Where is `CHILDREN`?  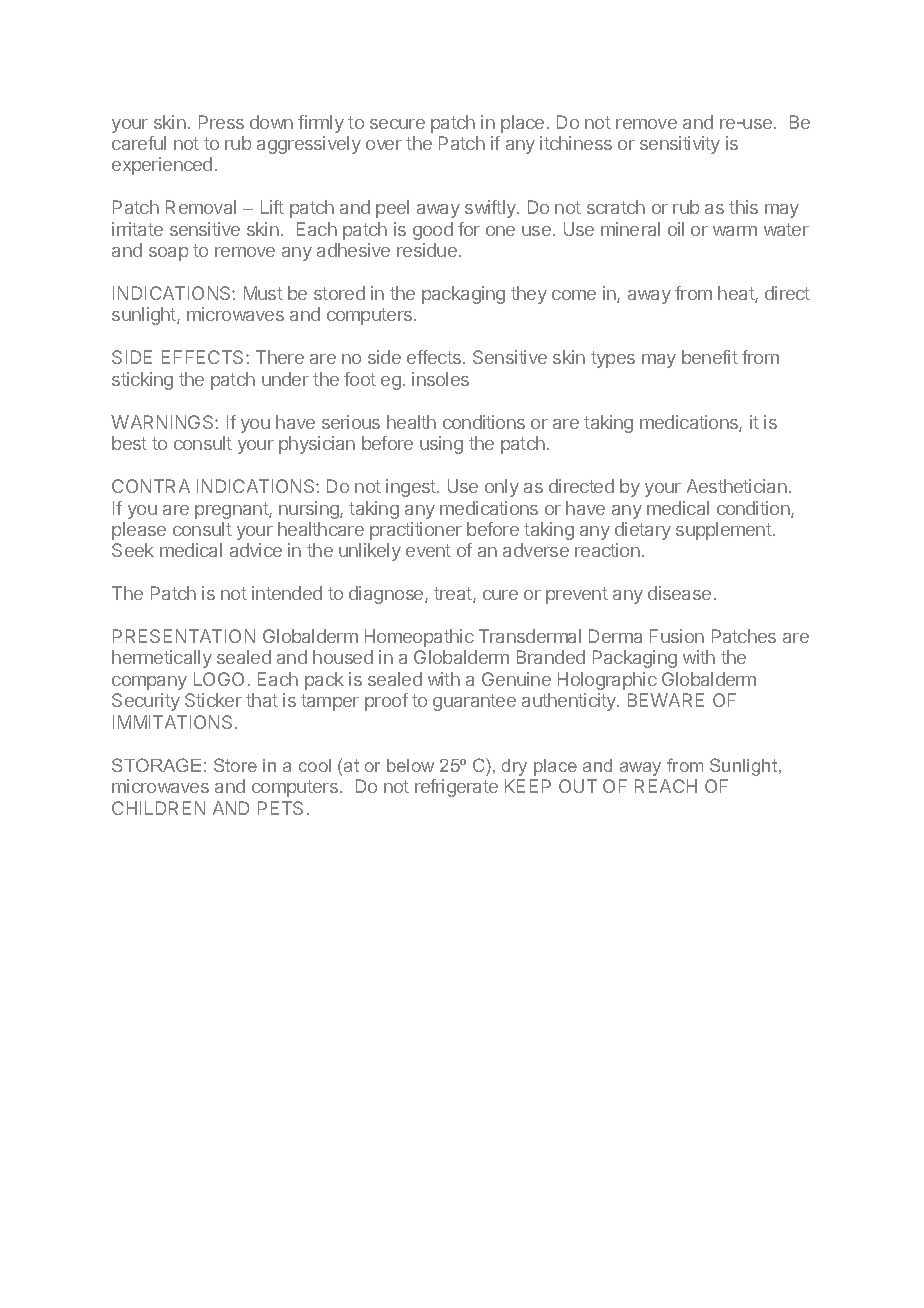
CHILDREN is located at coordinates (158, 808).
